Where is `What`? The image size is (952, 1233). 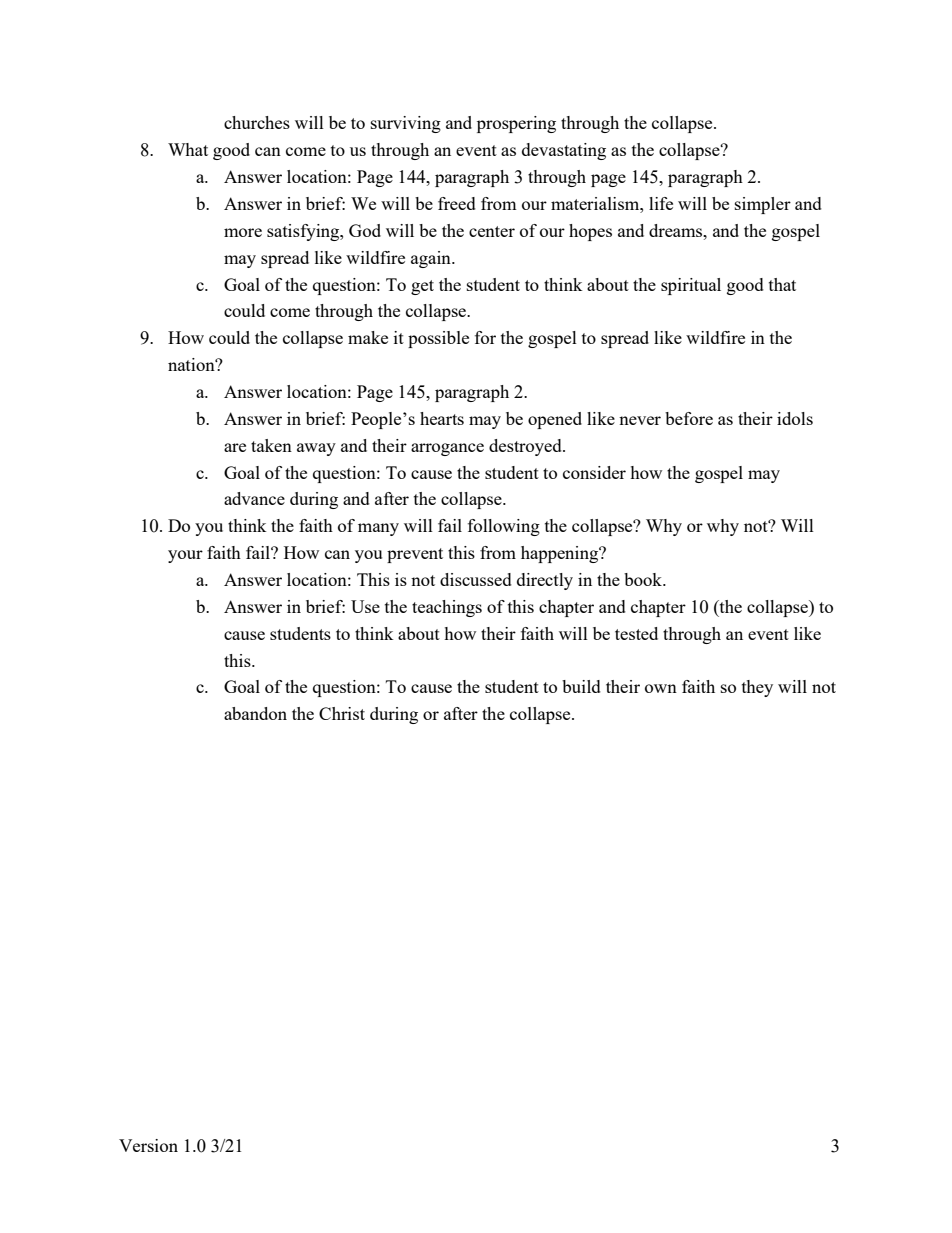 What is located at coordinates (188, 149).
